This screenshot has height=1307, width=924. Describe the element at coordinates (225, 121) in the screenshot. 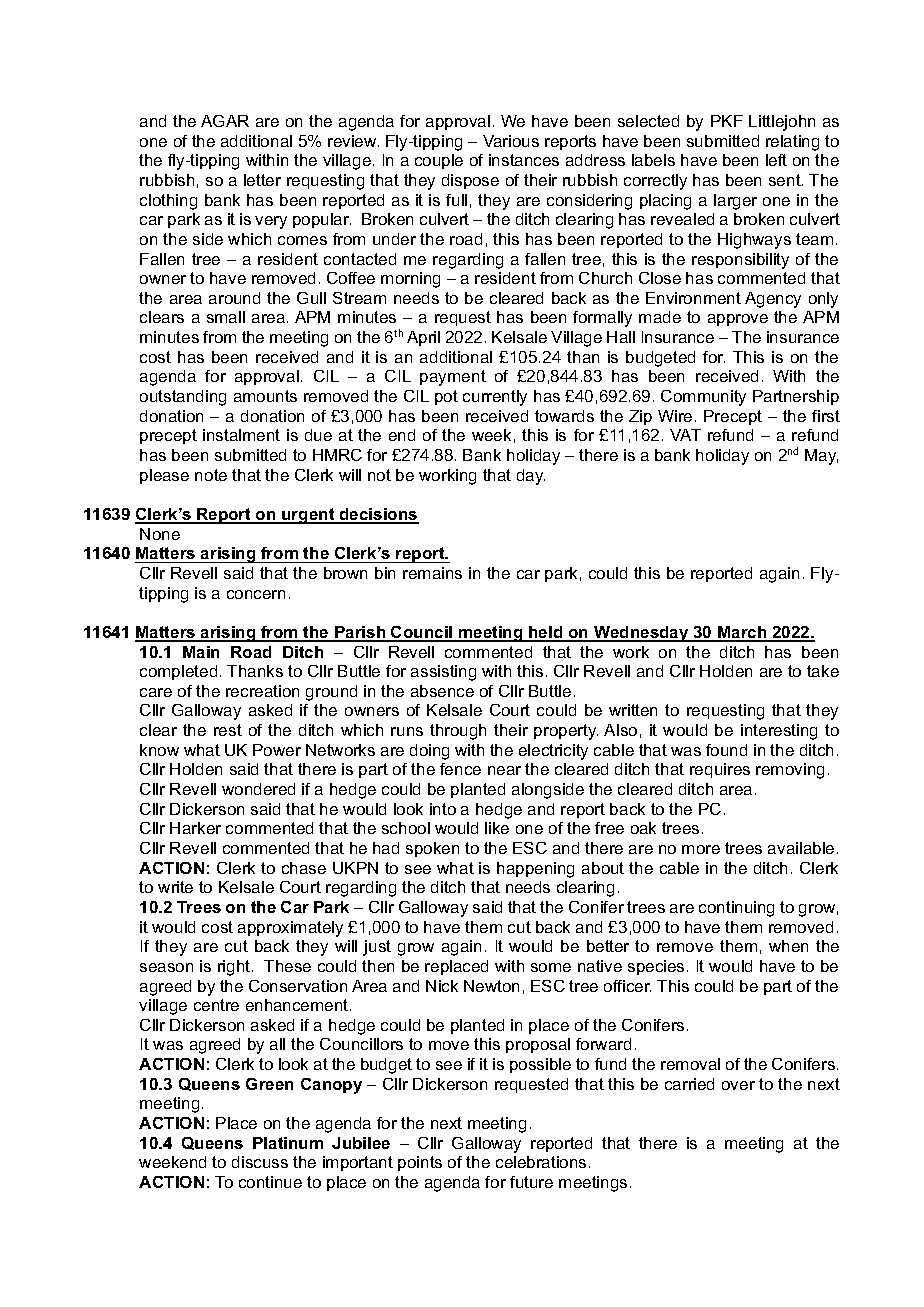

I see `AGAR` at that location.
